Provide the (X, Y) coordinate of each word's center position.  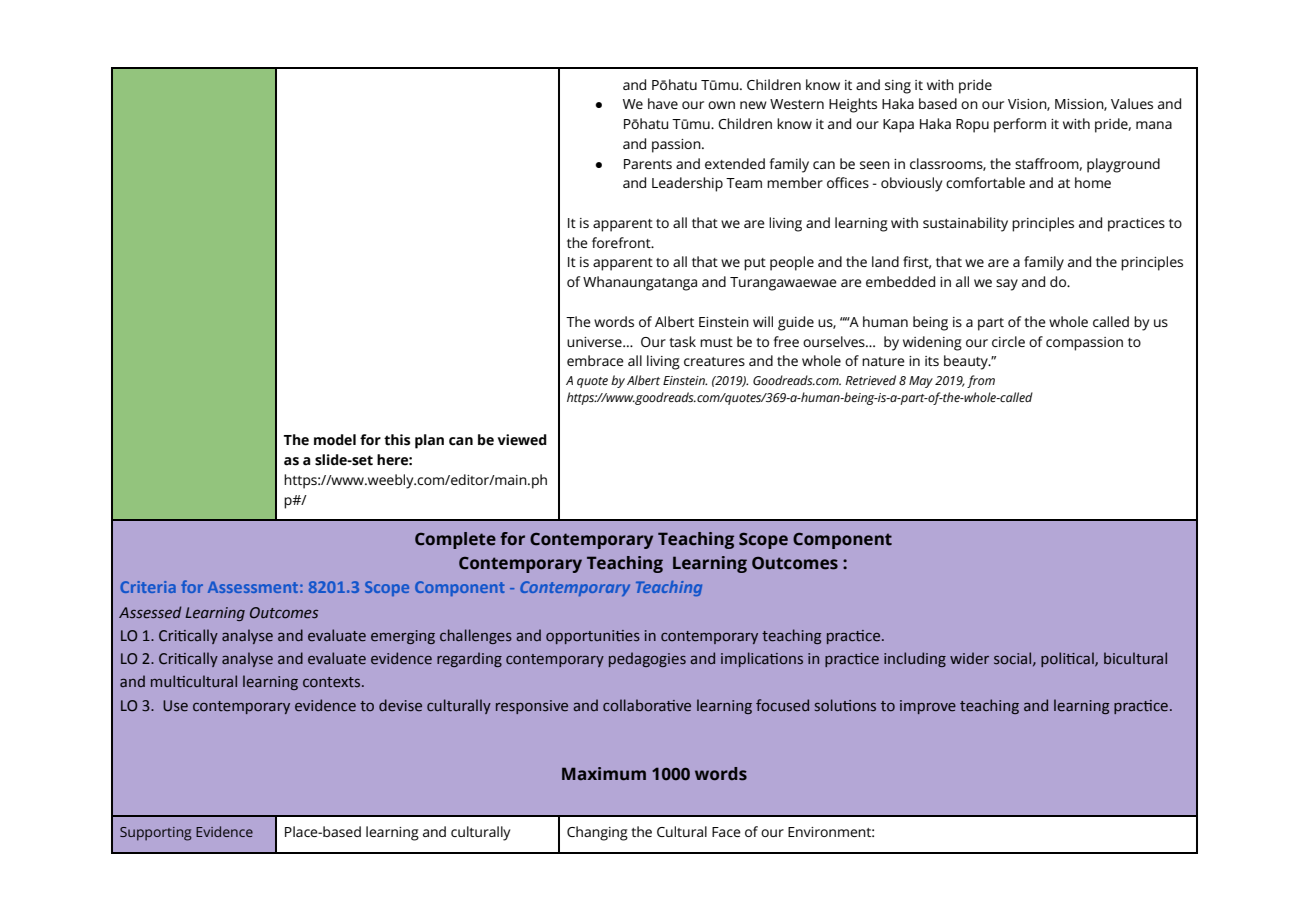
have (663, 103)
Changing (597, 833)
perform (1020, 125)
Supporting (156, 834)
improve (928, 707)
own (721, 105)
